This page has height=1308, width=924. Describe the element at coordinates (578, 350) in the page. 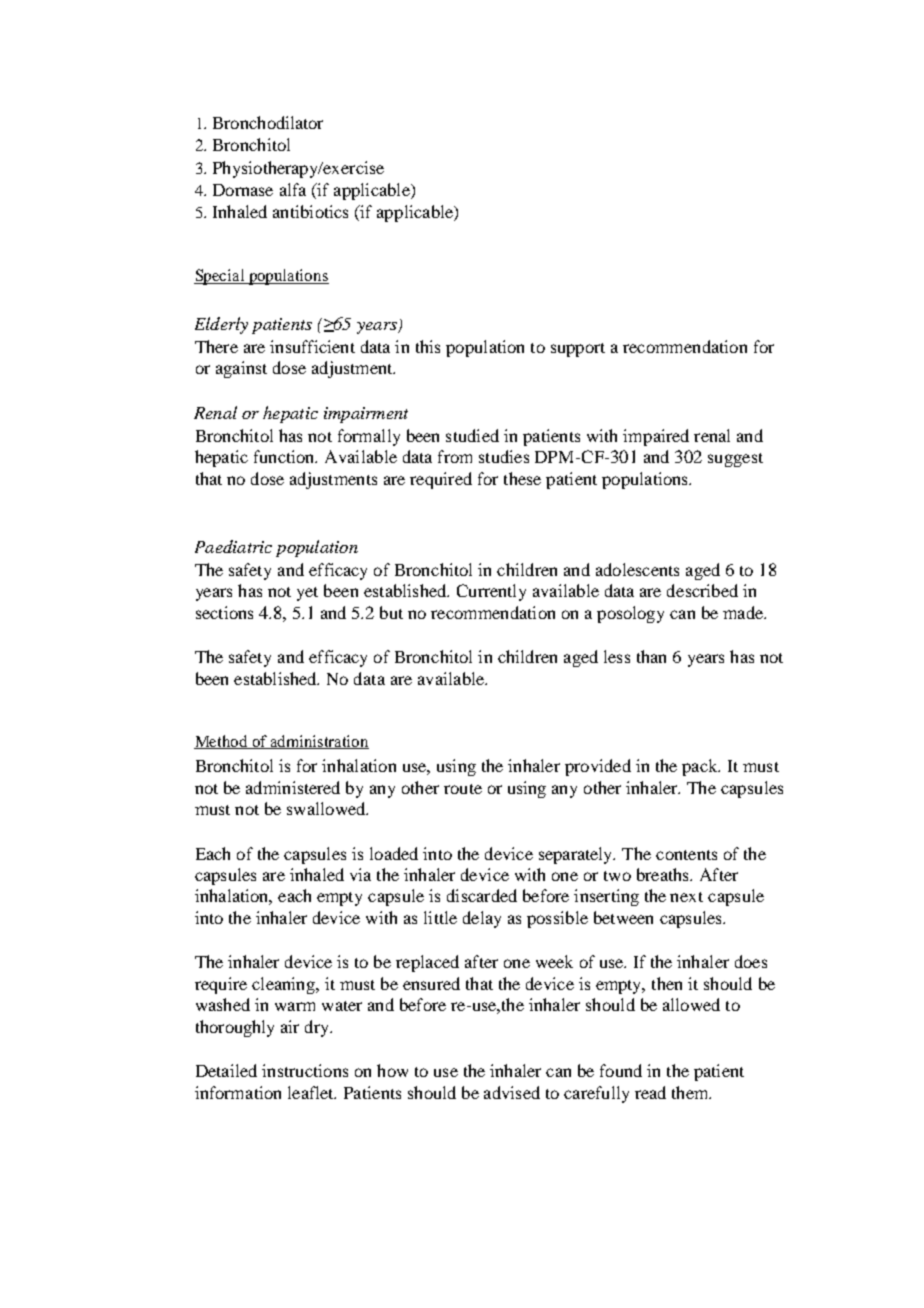

I see `support` at that location.
